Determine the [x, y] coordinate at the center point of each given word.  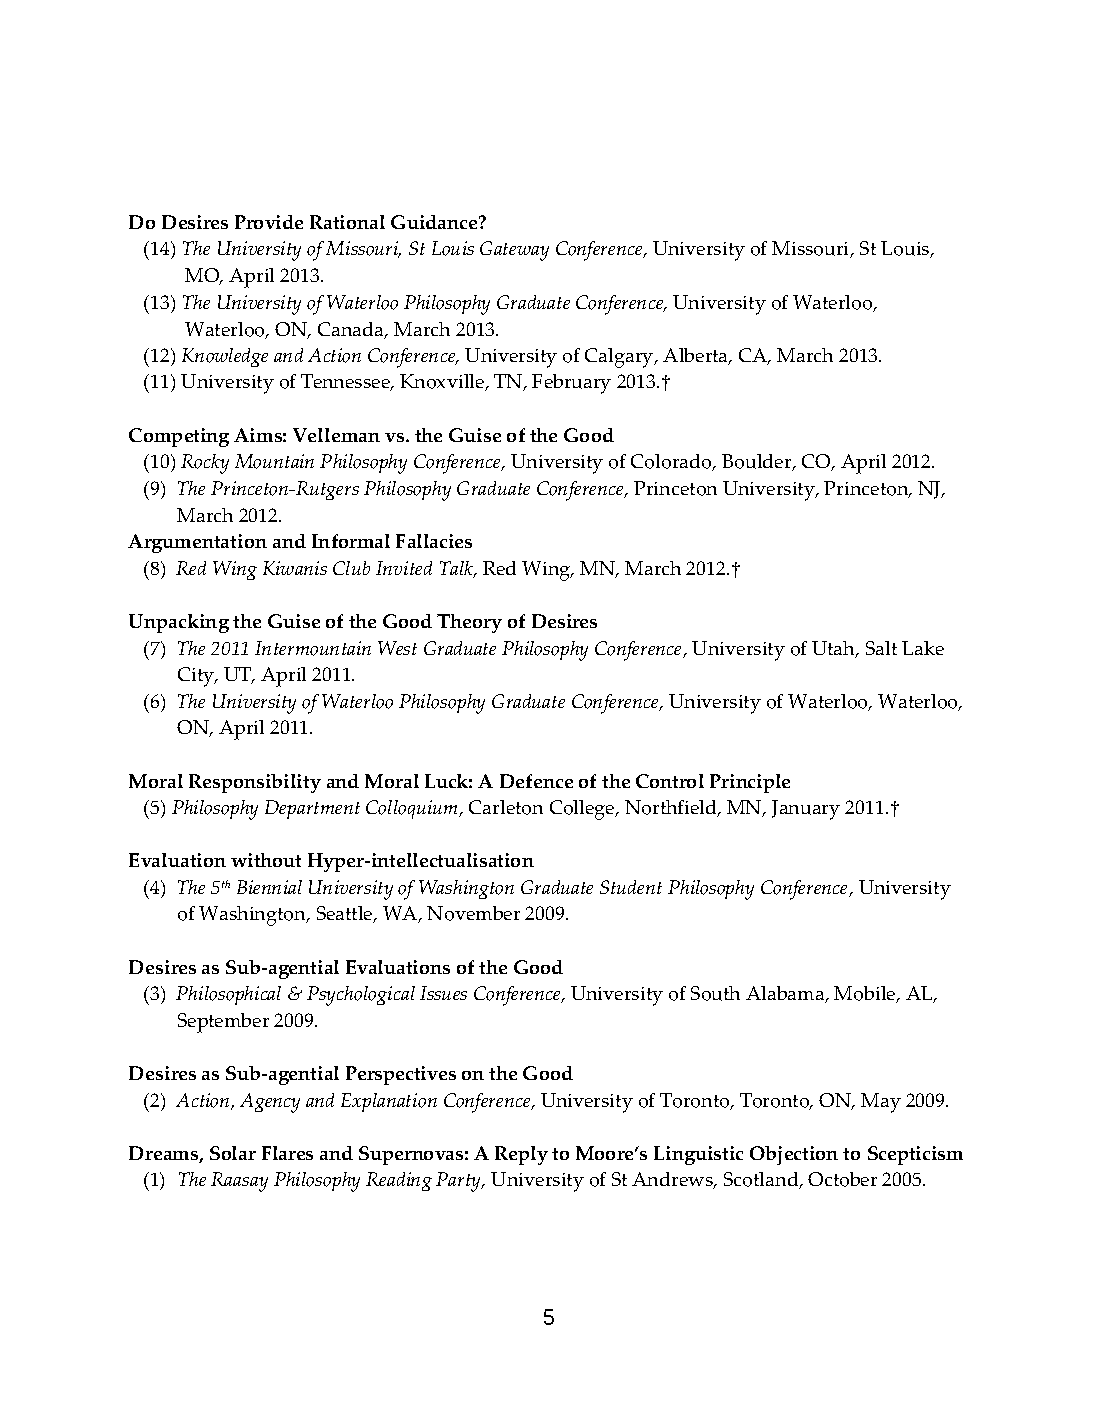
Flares [287, 1153]
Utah [834, 649]
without [266, 860]
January [806, 810]
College [583, 810]
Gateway [514, 251]
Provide [269, 222]
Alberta [697, 356]
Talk [457, 569]
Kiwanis [295, 568]
